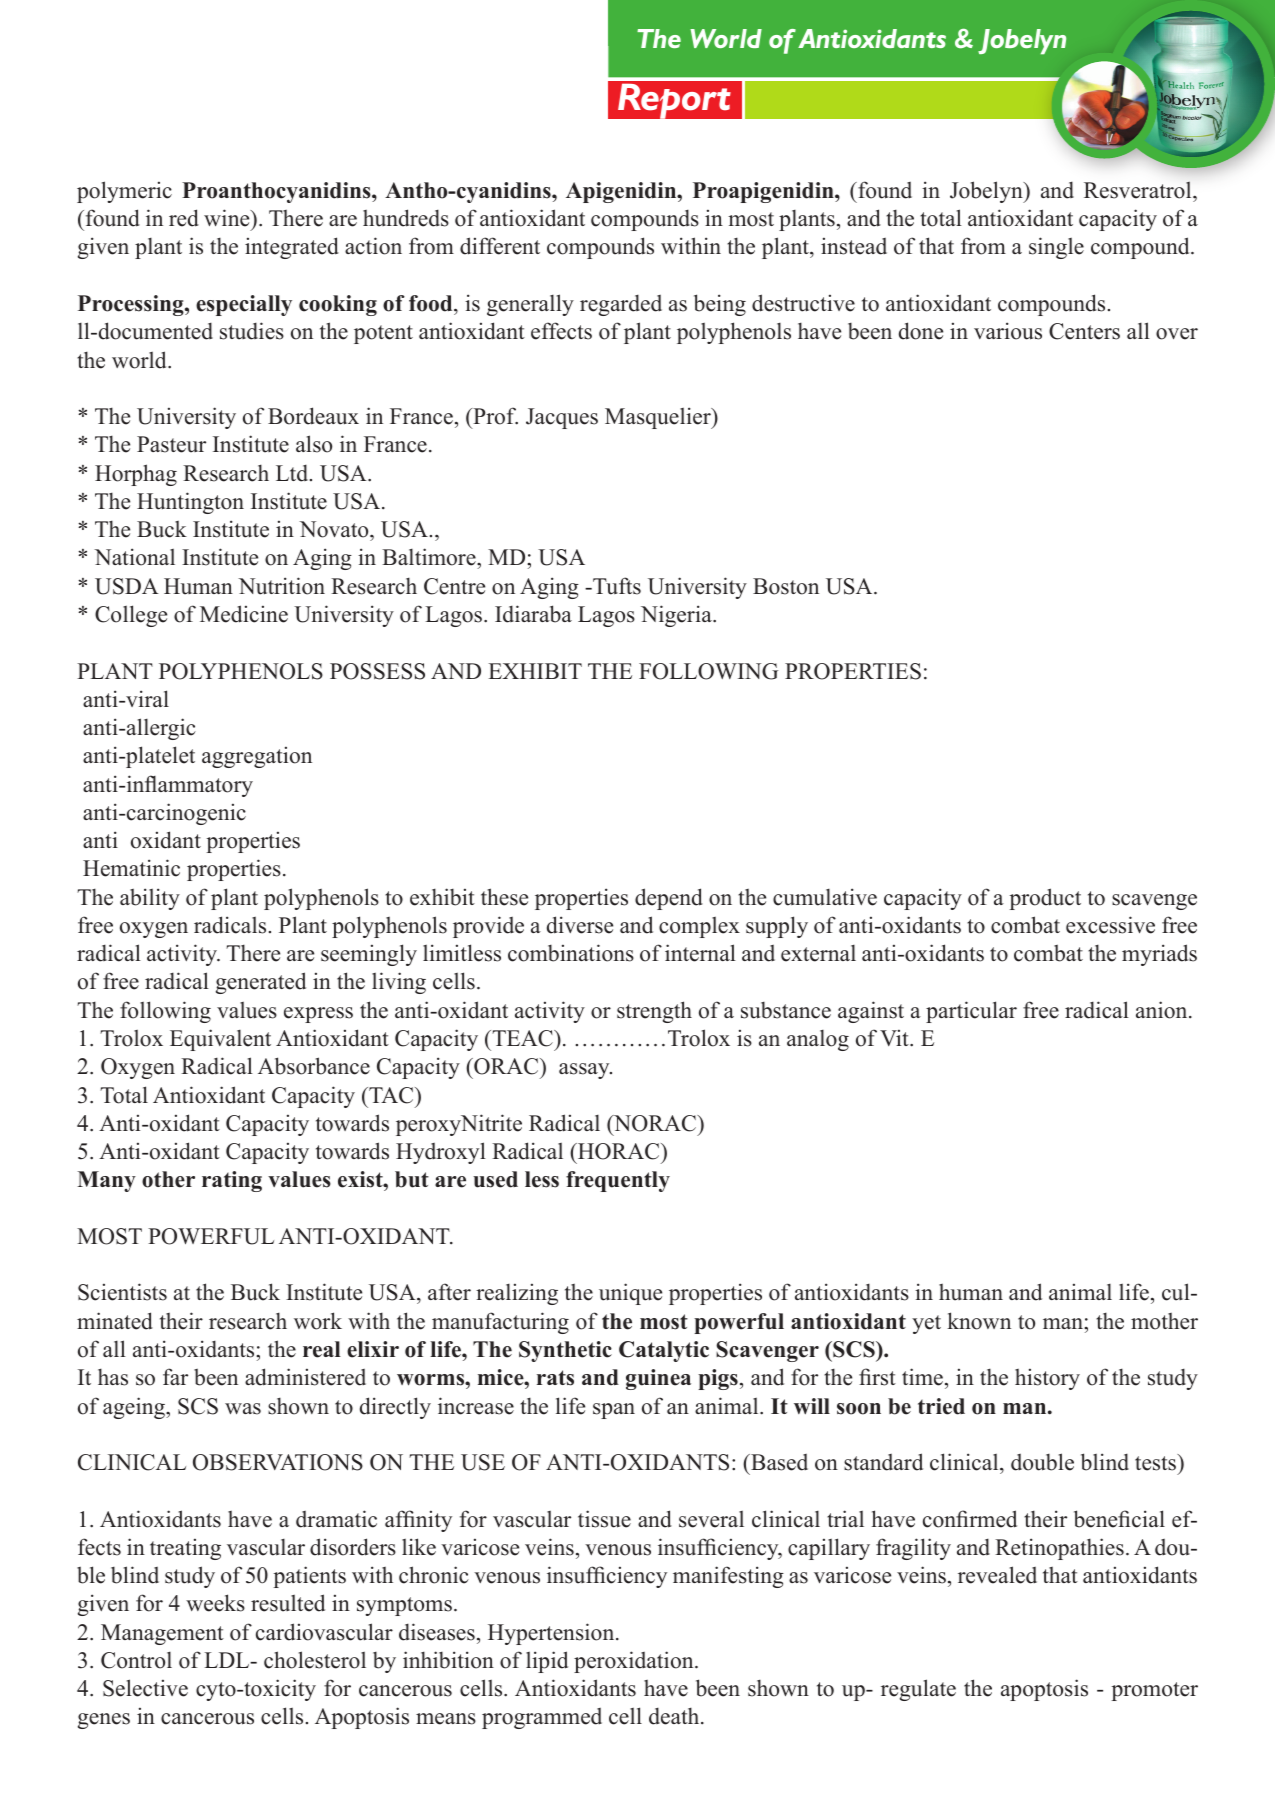 The width and height of the screenshot is (1275, 1803). What do you see at coordinates (677, 616) in the screenshot?
I see `Nigeria` at bounding box center [677, 616].
